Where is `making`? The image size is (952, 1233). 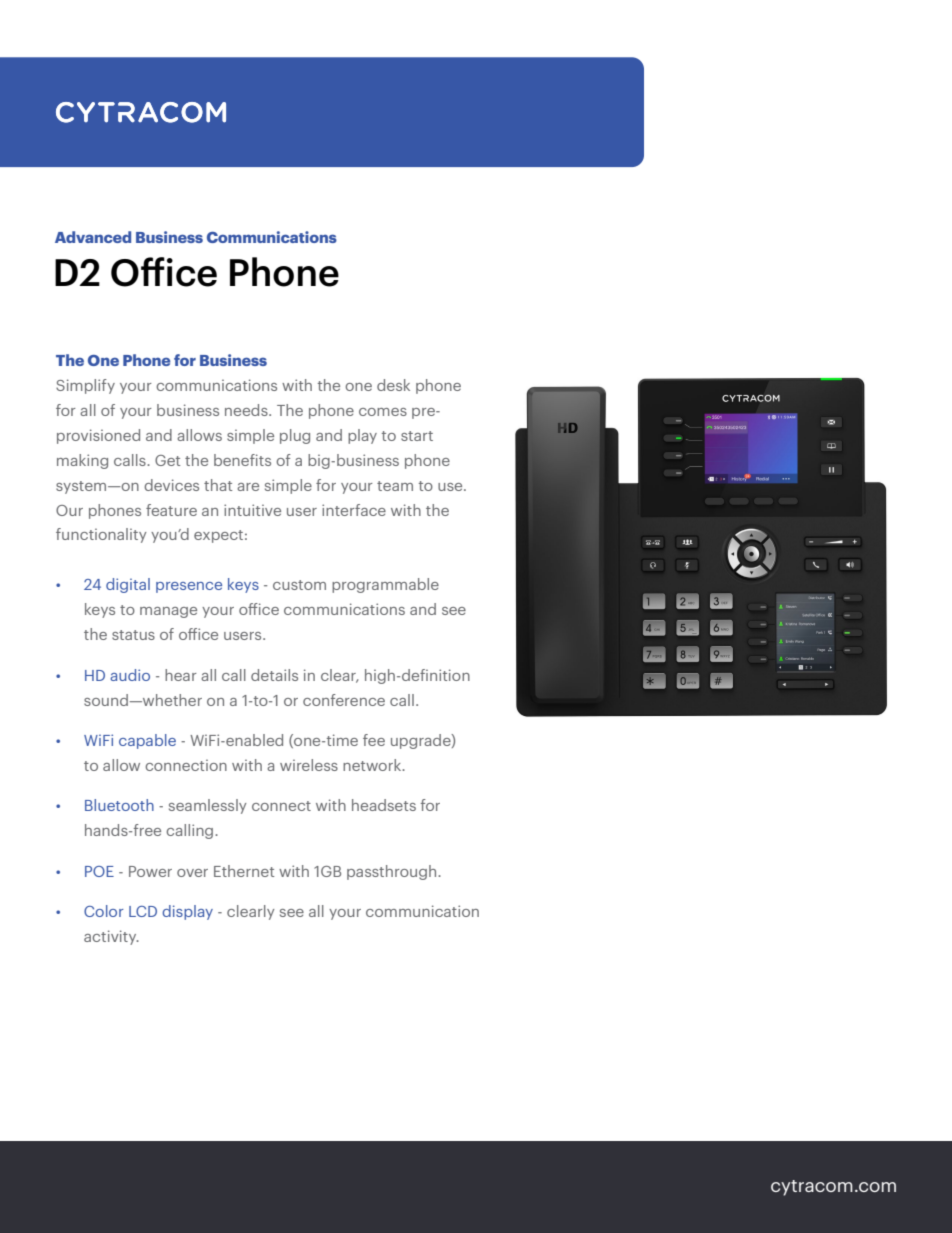
making is located at coordinates (82, 461).
